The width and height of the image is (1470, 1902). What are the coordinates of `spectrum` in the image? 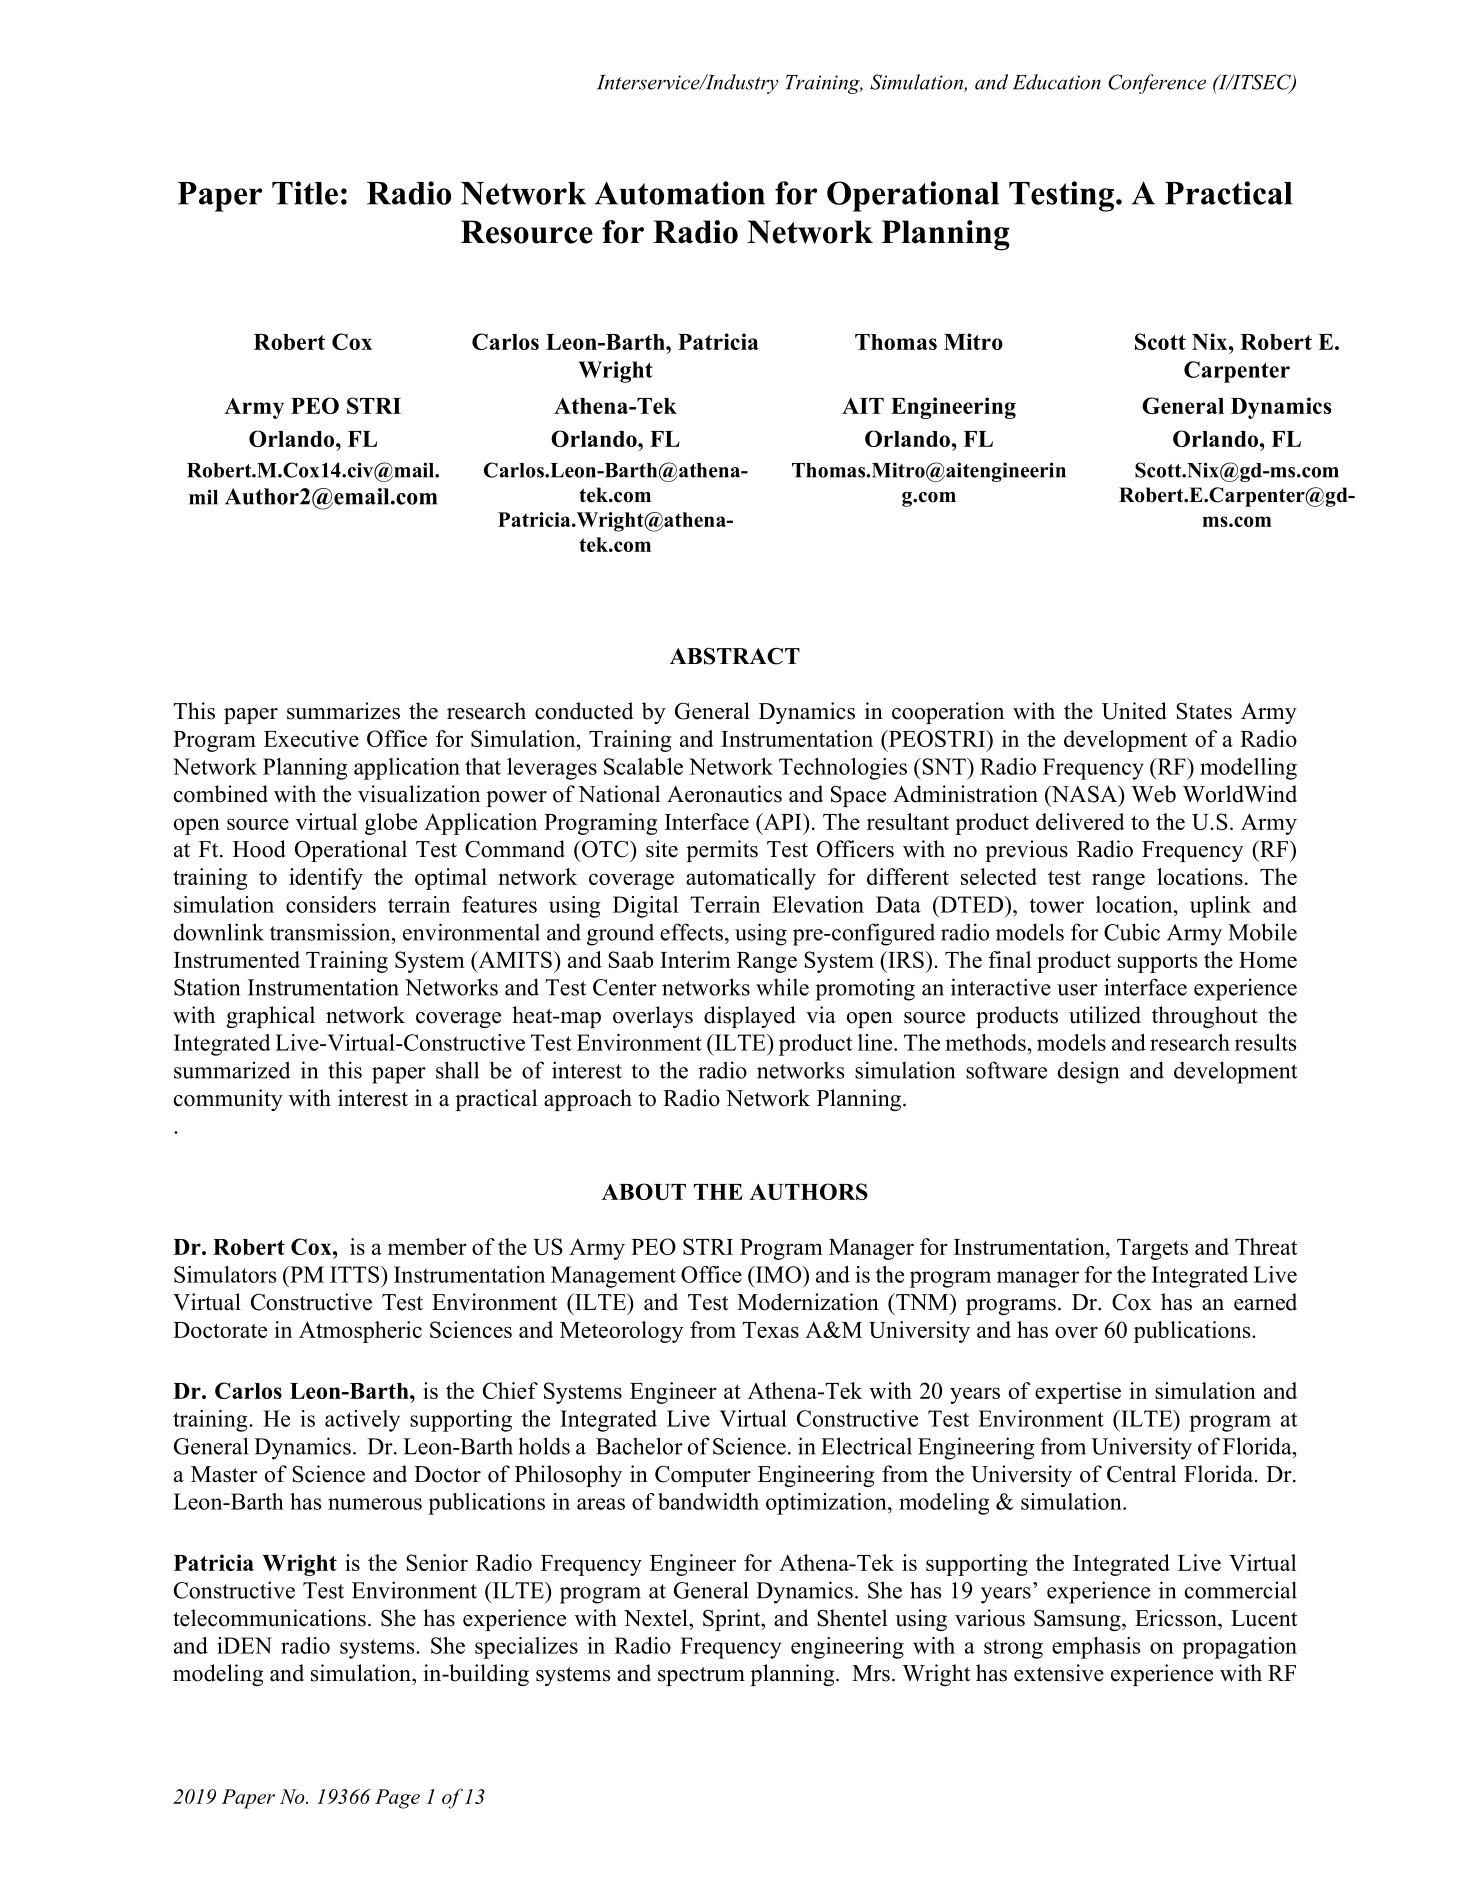 It's located at (701, 1676).
